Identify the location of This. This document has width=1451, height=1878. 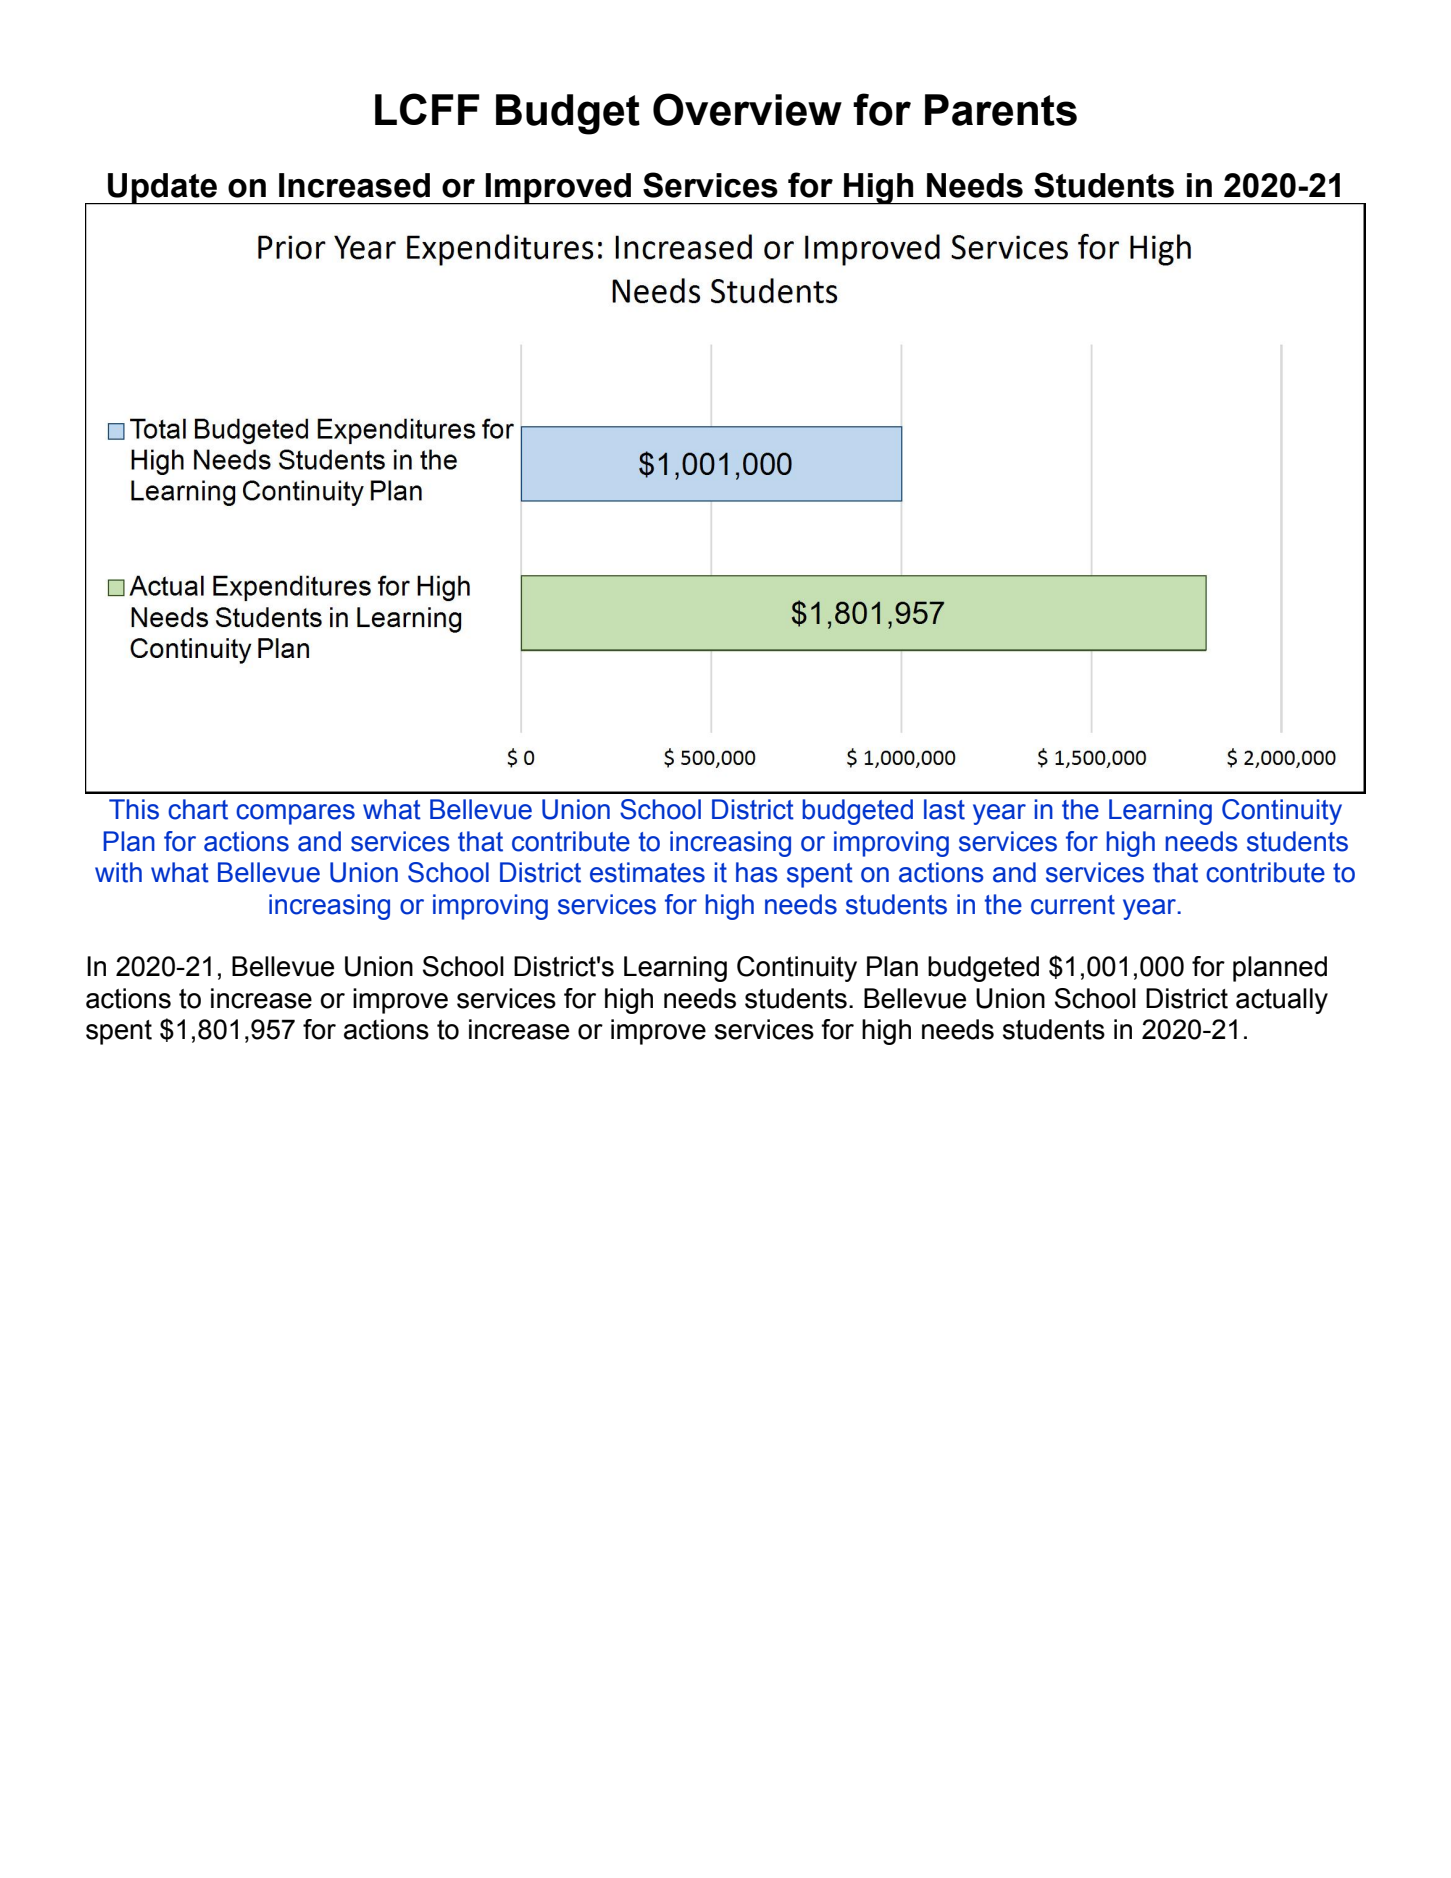
(134, 809).
